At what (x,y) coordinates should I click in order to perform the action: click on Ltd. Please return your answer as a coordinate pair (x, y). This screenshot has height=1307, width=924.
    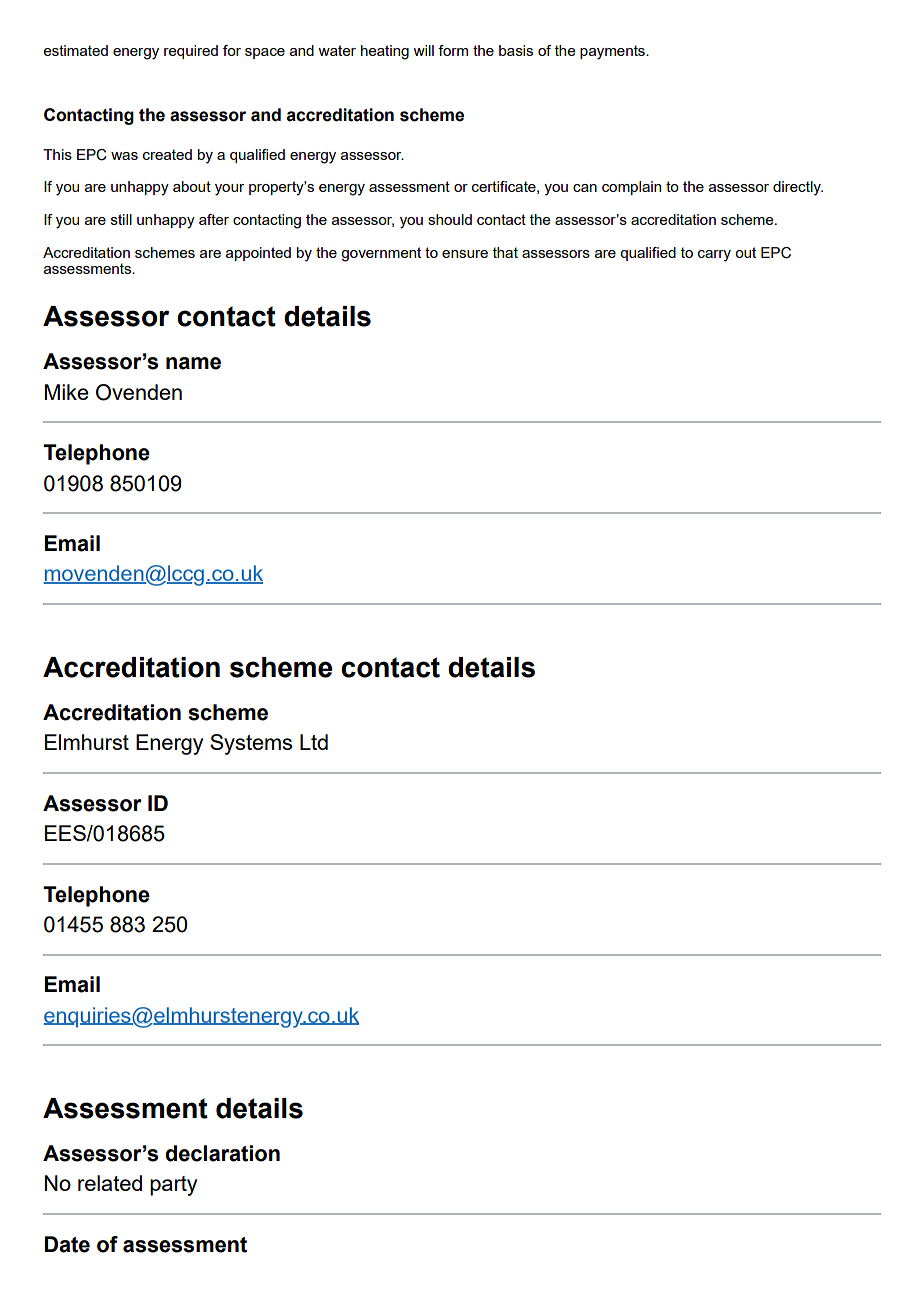
    Looking at the image, I should click on (314, 742).
